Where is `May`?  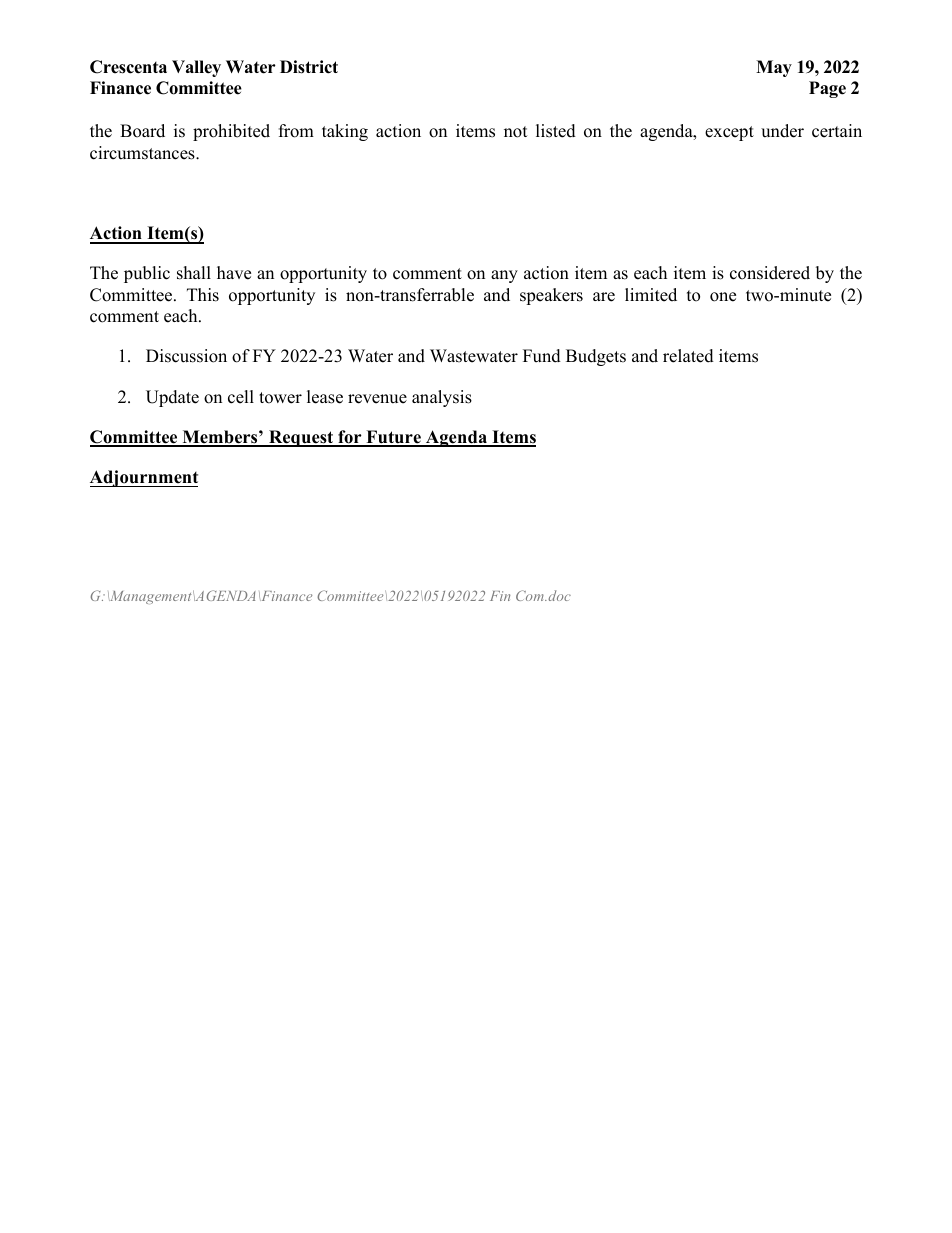
May is located at coordinates (774, 68).
